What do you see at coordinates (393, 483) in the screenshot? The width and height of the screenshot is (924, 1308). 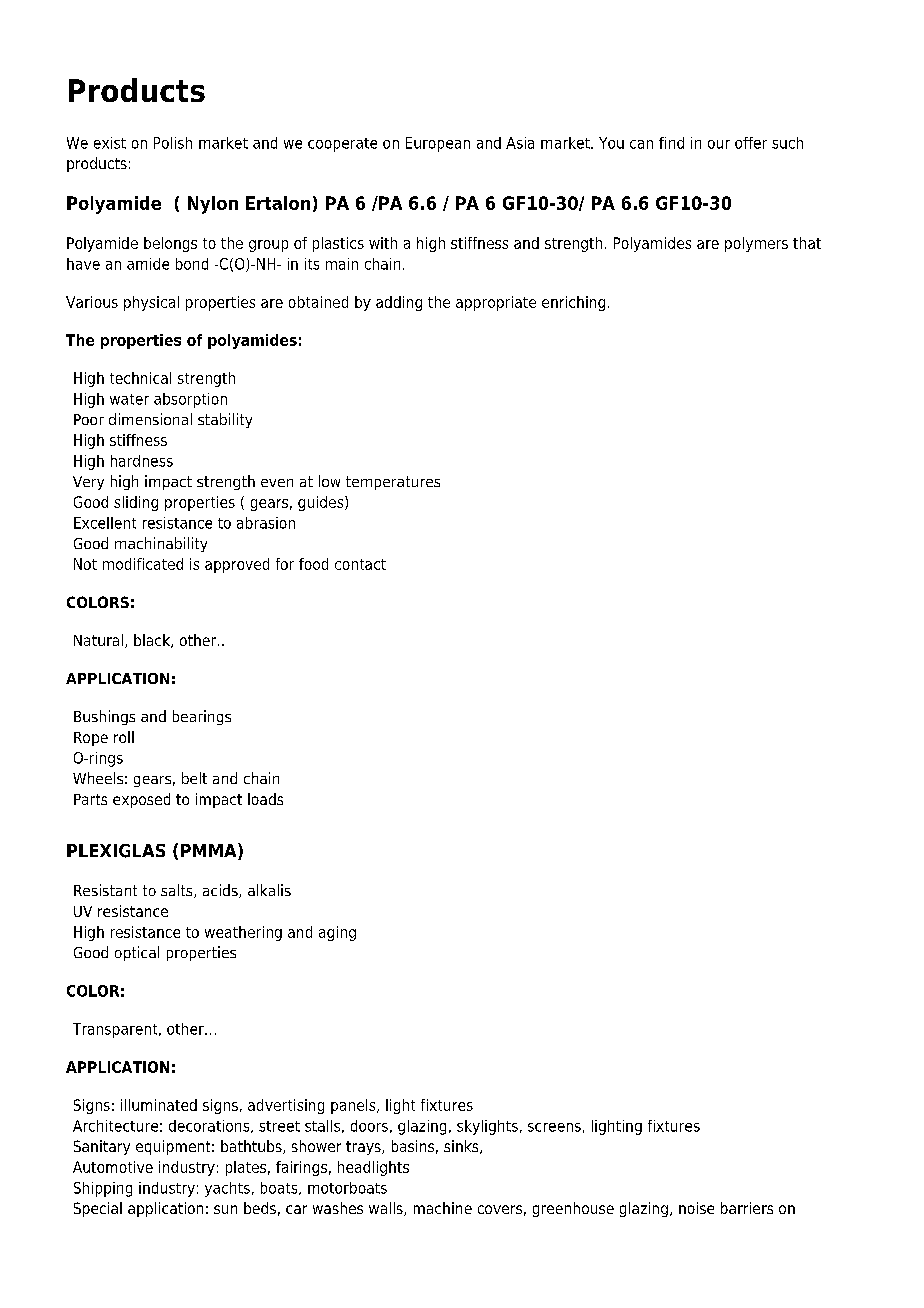 I see `temperatures` at bounding box center [393, 483].
